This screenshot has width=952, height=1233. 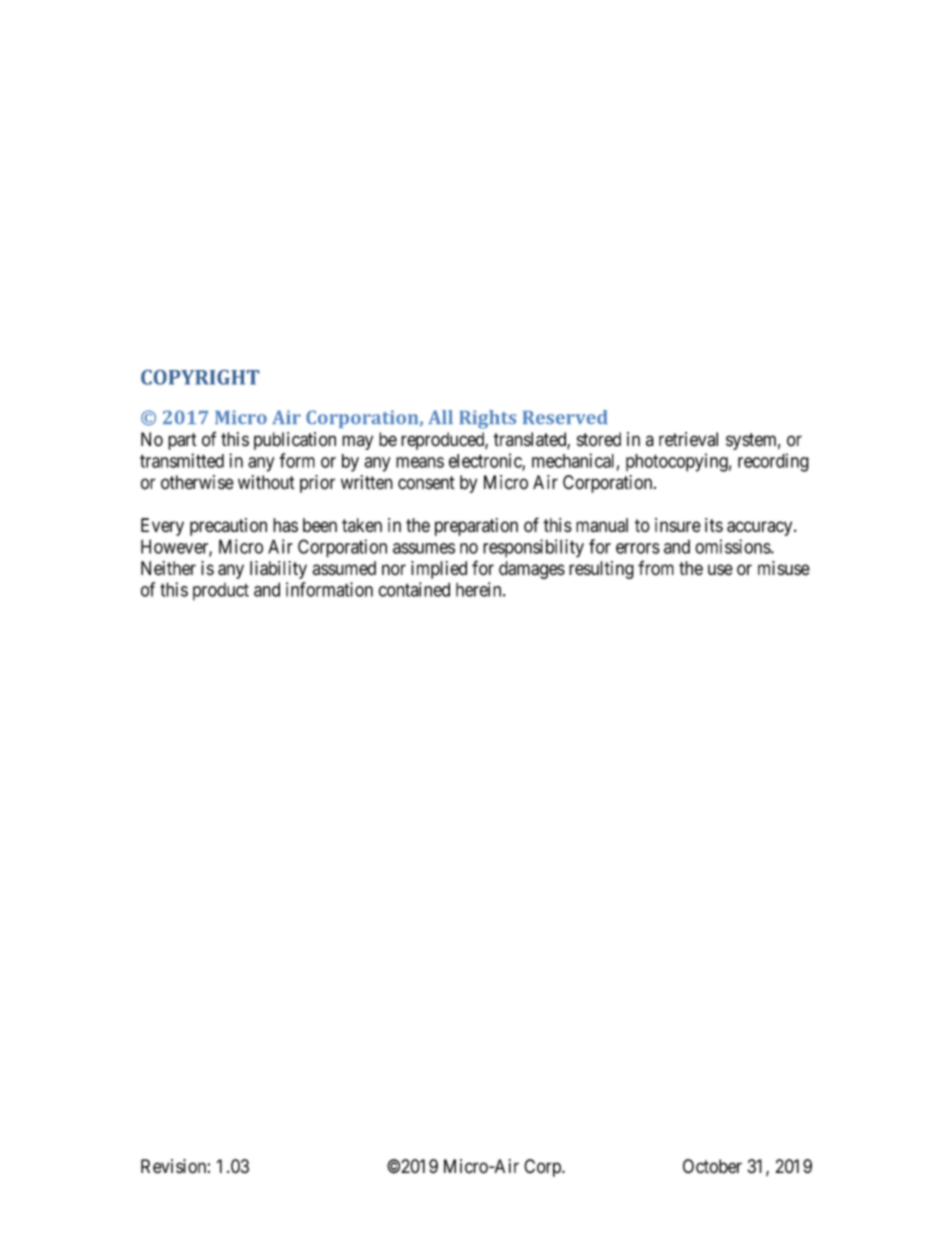 I want to click on Neither, so click(x=168, y=568).
